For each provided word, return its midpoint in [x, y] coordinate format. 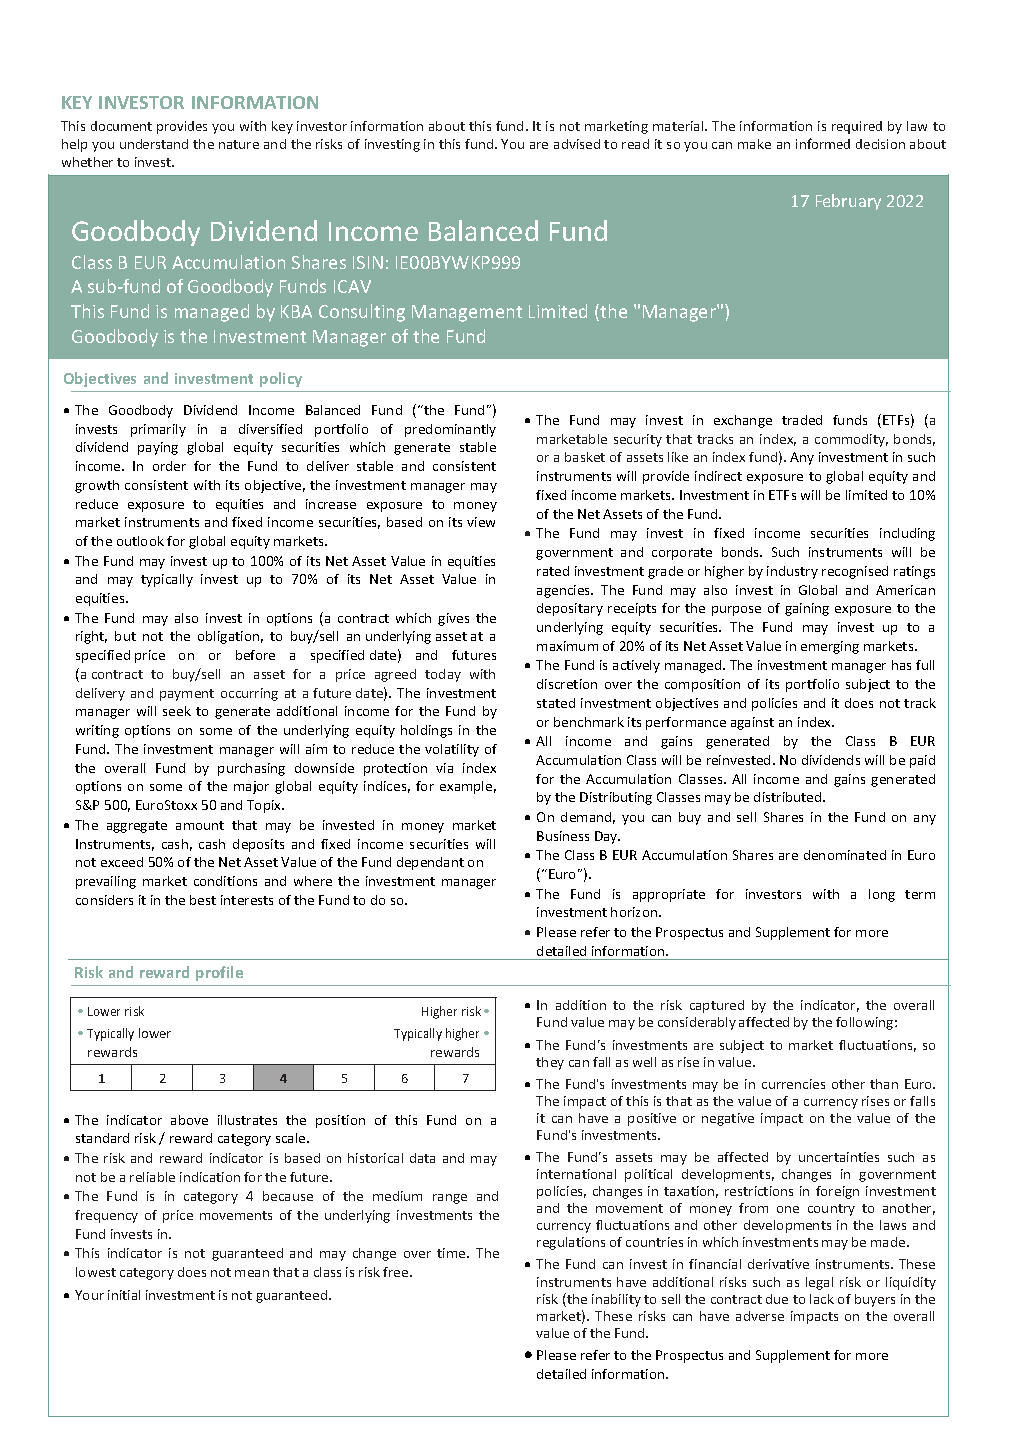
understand [154, 144]
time [452, 1253]
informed [823, 143]
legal [819, 1283]
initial [124, 1295]
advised [577, 144]
